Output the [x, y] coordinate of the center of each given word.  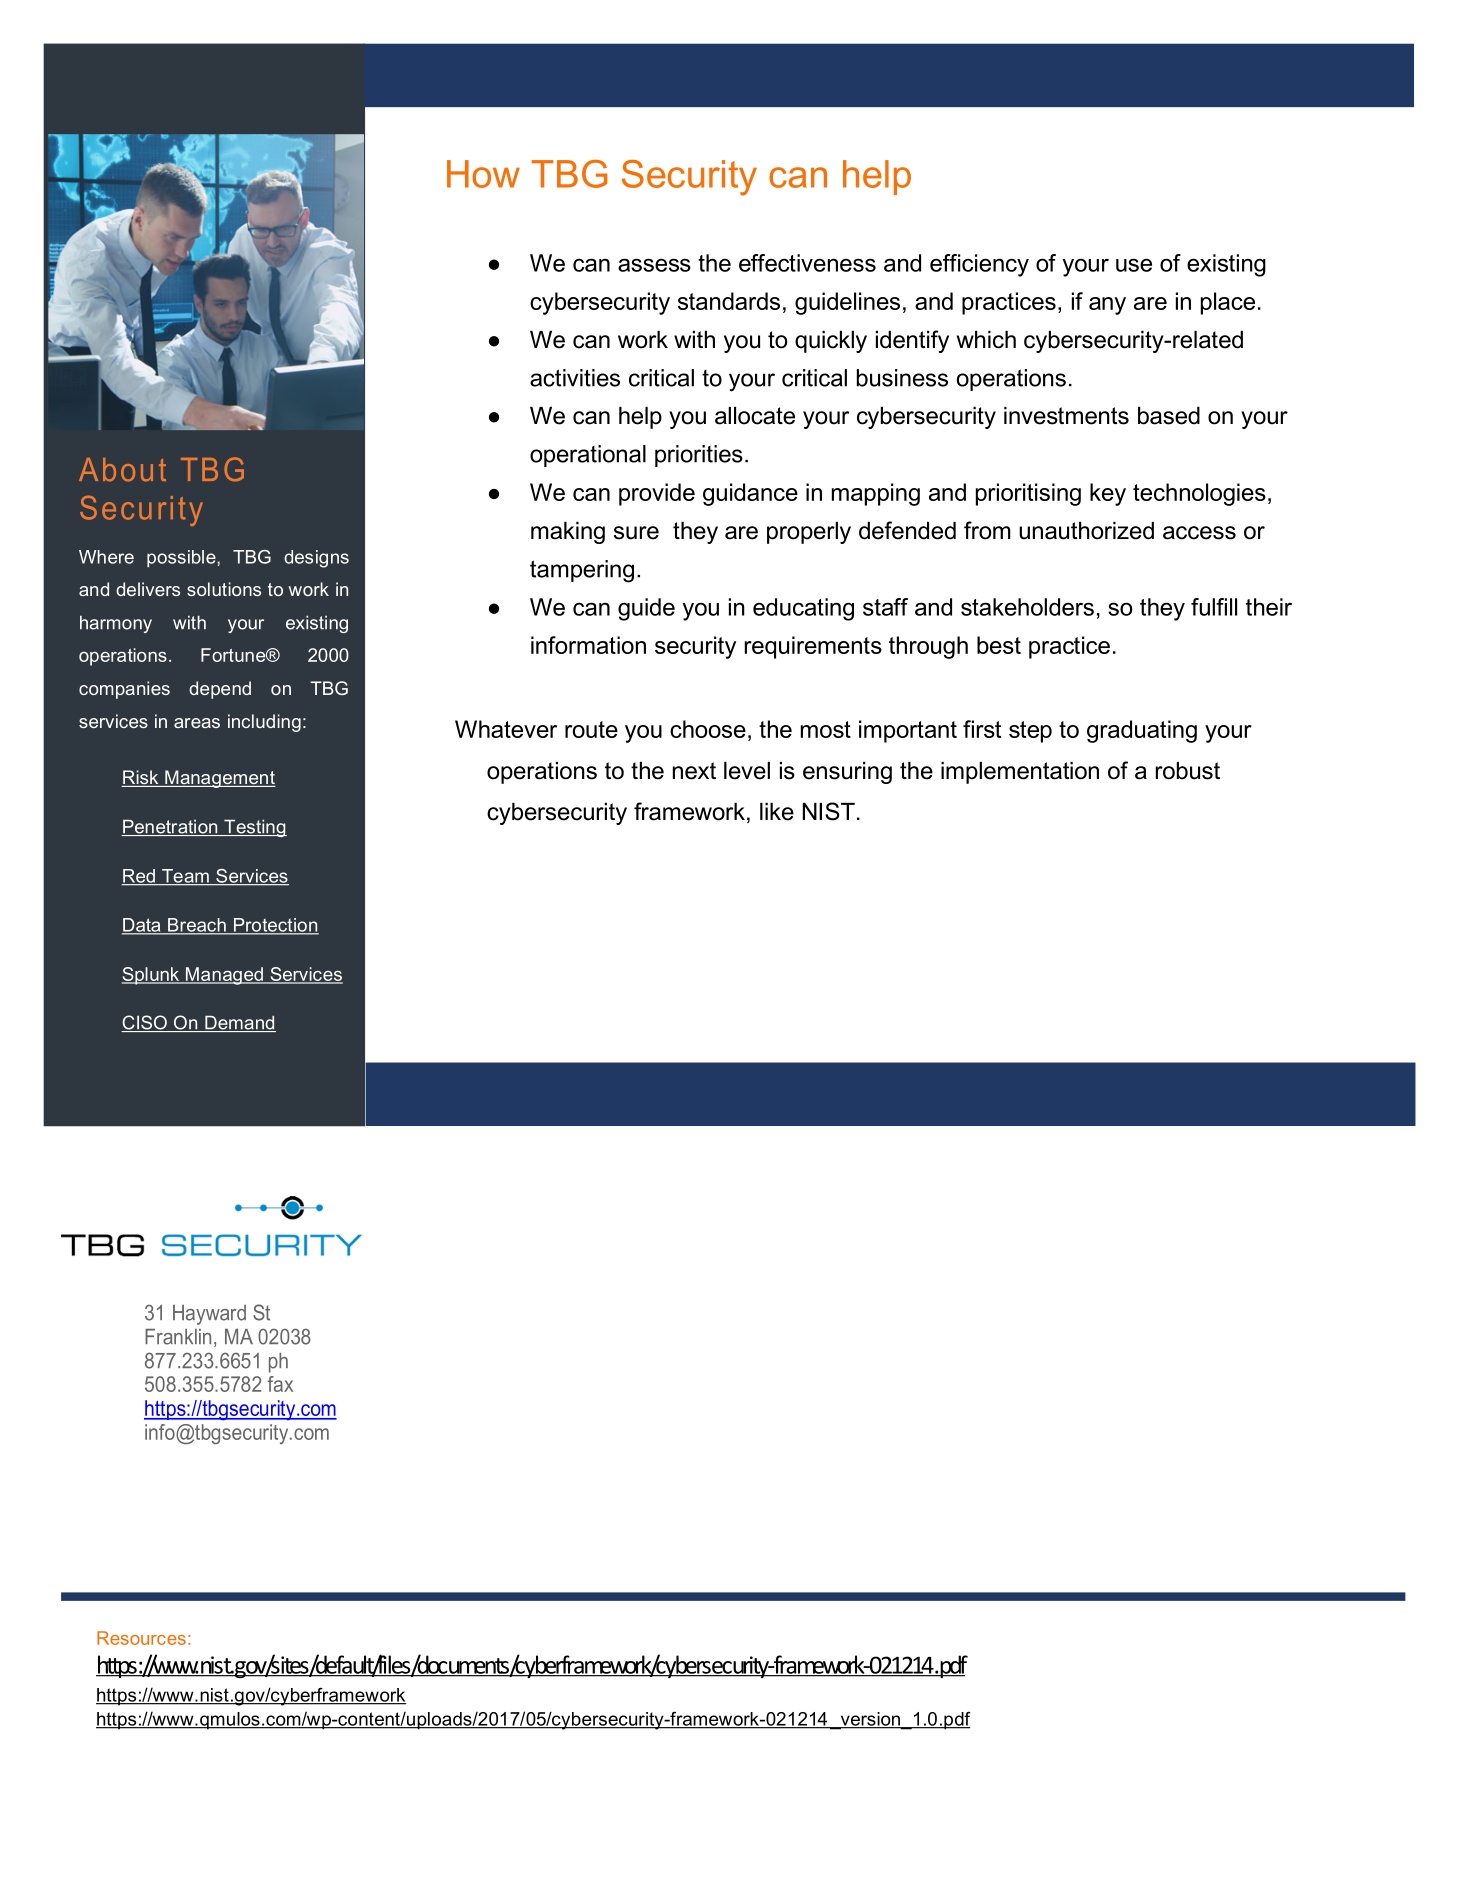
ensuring [847, 773]
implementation [1020, 773]
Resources [141, 1638]
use [1134, 265]
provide [657, 494]
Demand [239, 1023]
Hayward [209, 1315]
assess [654, 265]
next [694, 771]
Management [219, 779]
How [483, 174]
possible [182, 559]
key [1108, 494]
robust [1188, 771]
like [777, 812]
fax [280, 1384]
